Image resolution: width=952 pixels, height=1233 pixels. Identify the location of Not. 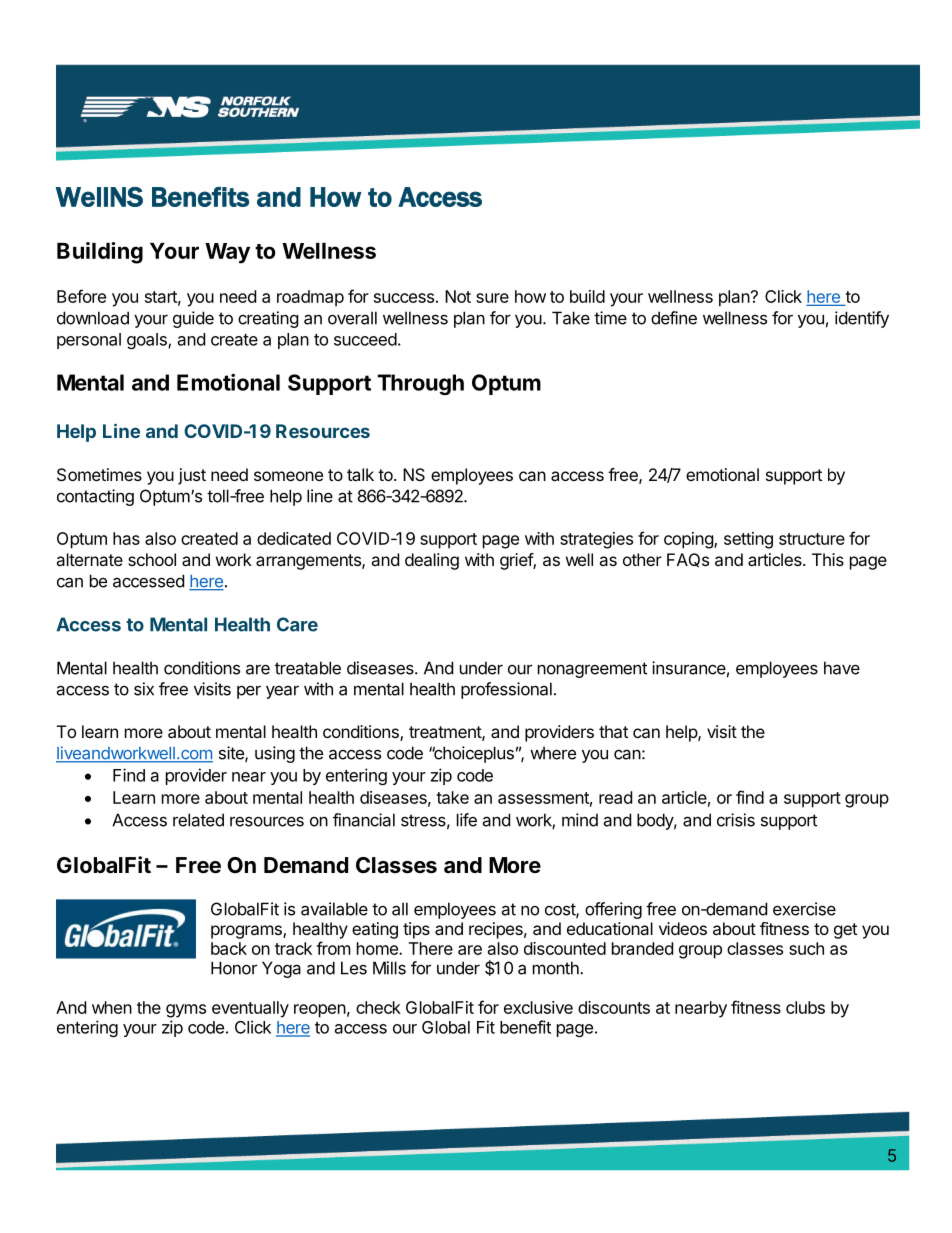
(458, 296).
